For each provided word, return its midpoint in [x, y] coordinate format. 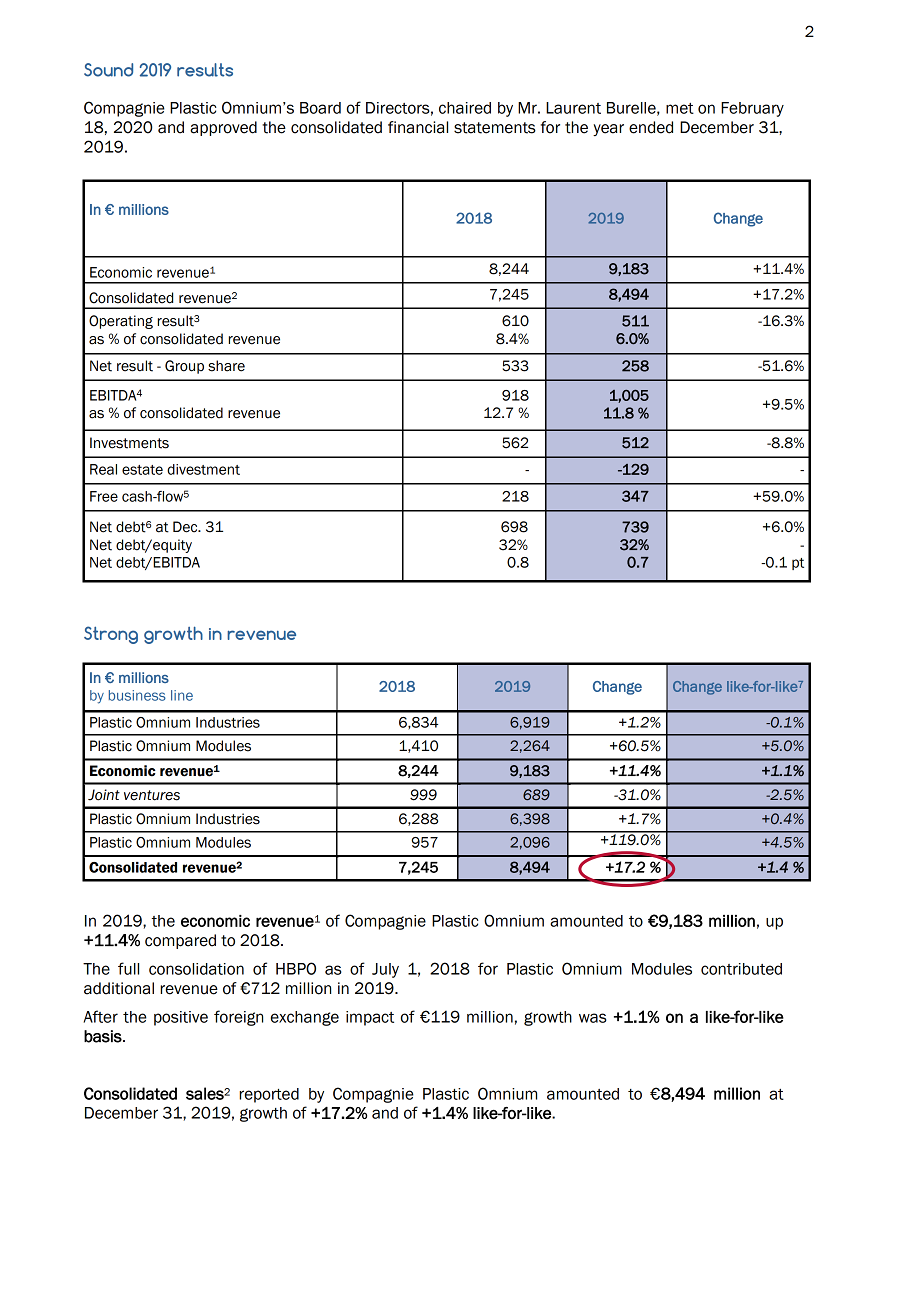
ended [651, 127]
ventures [152, 795]
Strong [111, 635]
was [593, 1018]
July [385, 970]
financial [418, 127]
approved [223, 128]
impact [370, 1018]
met [680, 108]
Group [184, 367]
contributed [741, 969]
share [226, 366]
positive [181, 1018]
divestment [203, 469]
